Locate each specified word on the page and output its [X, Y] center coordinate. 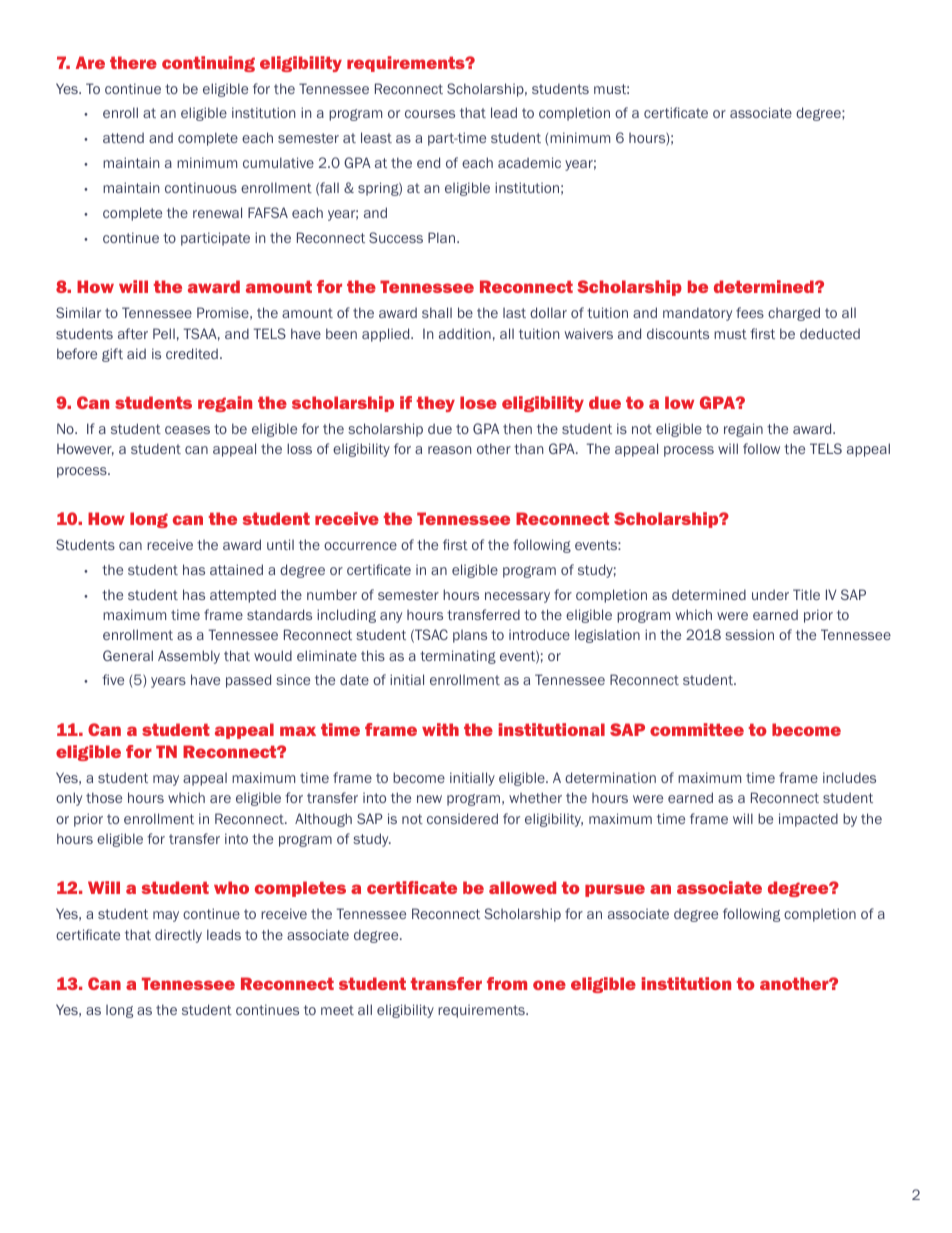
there [133, 62]
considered [462, 818]
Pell [164, 333]
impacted [808, 820]
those [104, 797]
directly [178, 936]
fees [750, 312]
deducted [830, 333]
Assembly [189, 657]
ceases [187, 430]
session [749, 634]
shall [437, 312]
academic [529, 162]
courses [430, 114]
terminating [458, 657]
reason [449, 450]
